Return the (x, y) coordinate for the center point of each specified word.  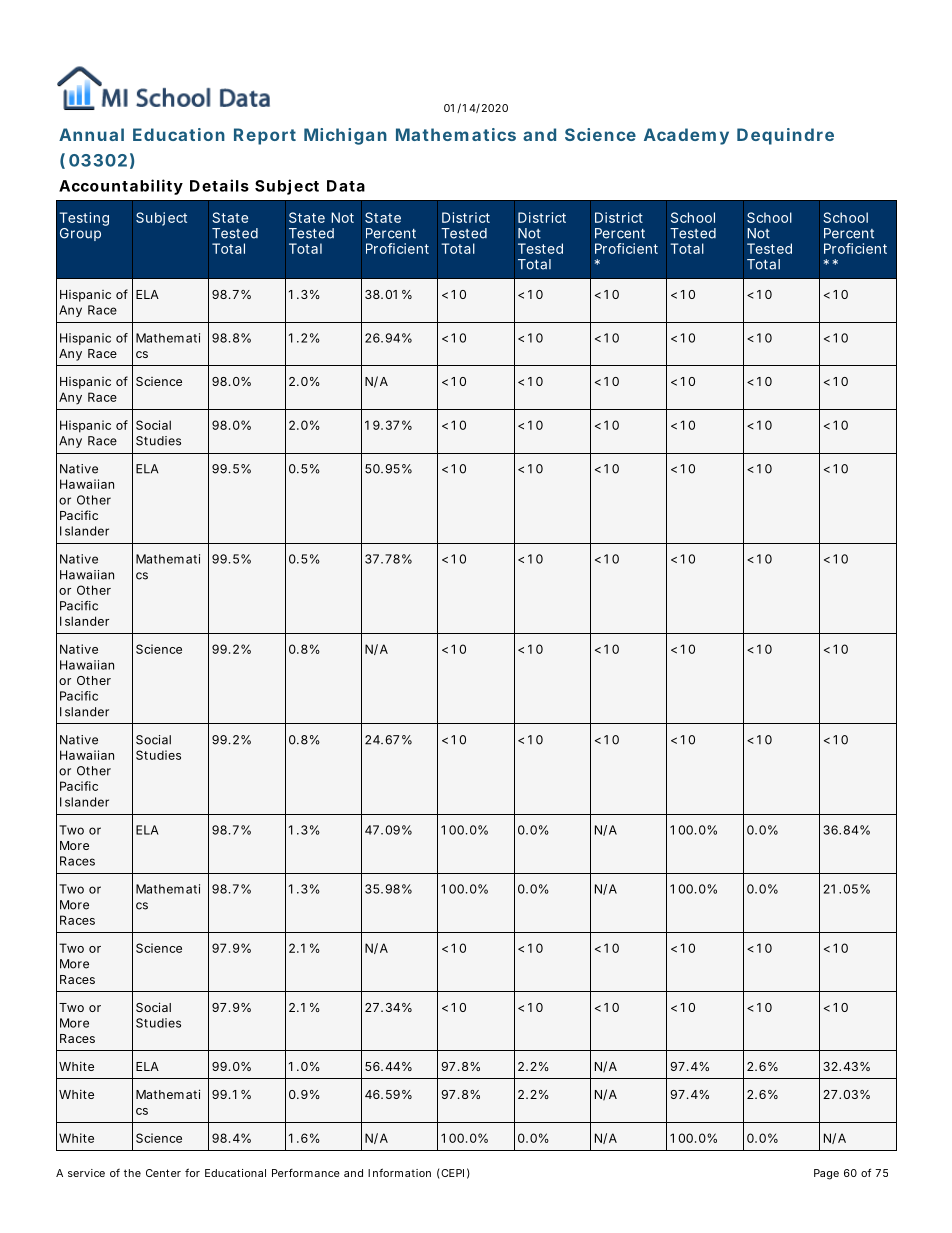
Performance (306, 1172)
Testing (84, 219)
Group (80, 234)
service (86, 1173)
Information (399, 1172)
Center (163, 1173)
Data (346, 186)
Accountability (121, 187)
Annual (91, 134)
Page (826, 1174)
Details (219, 185)
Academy (686, 136)
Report (265, 136)
